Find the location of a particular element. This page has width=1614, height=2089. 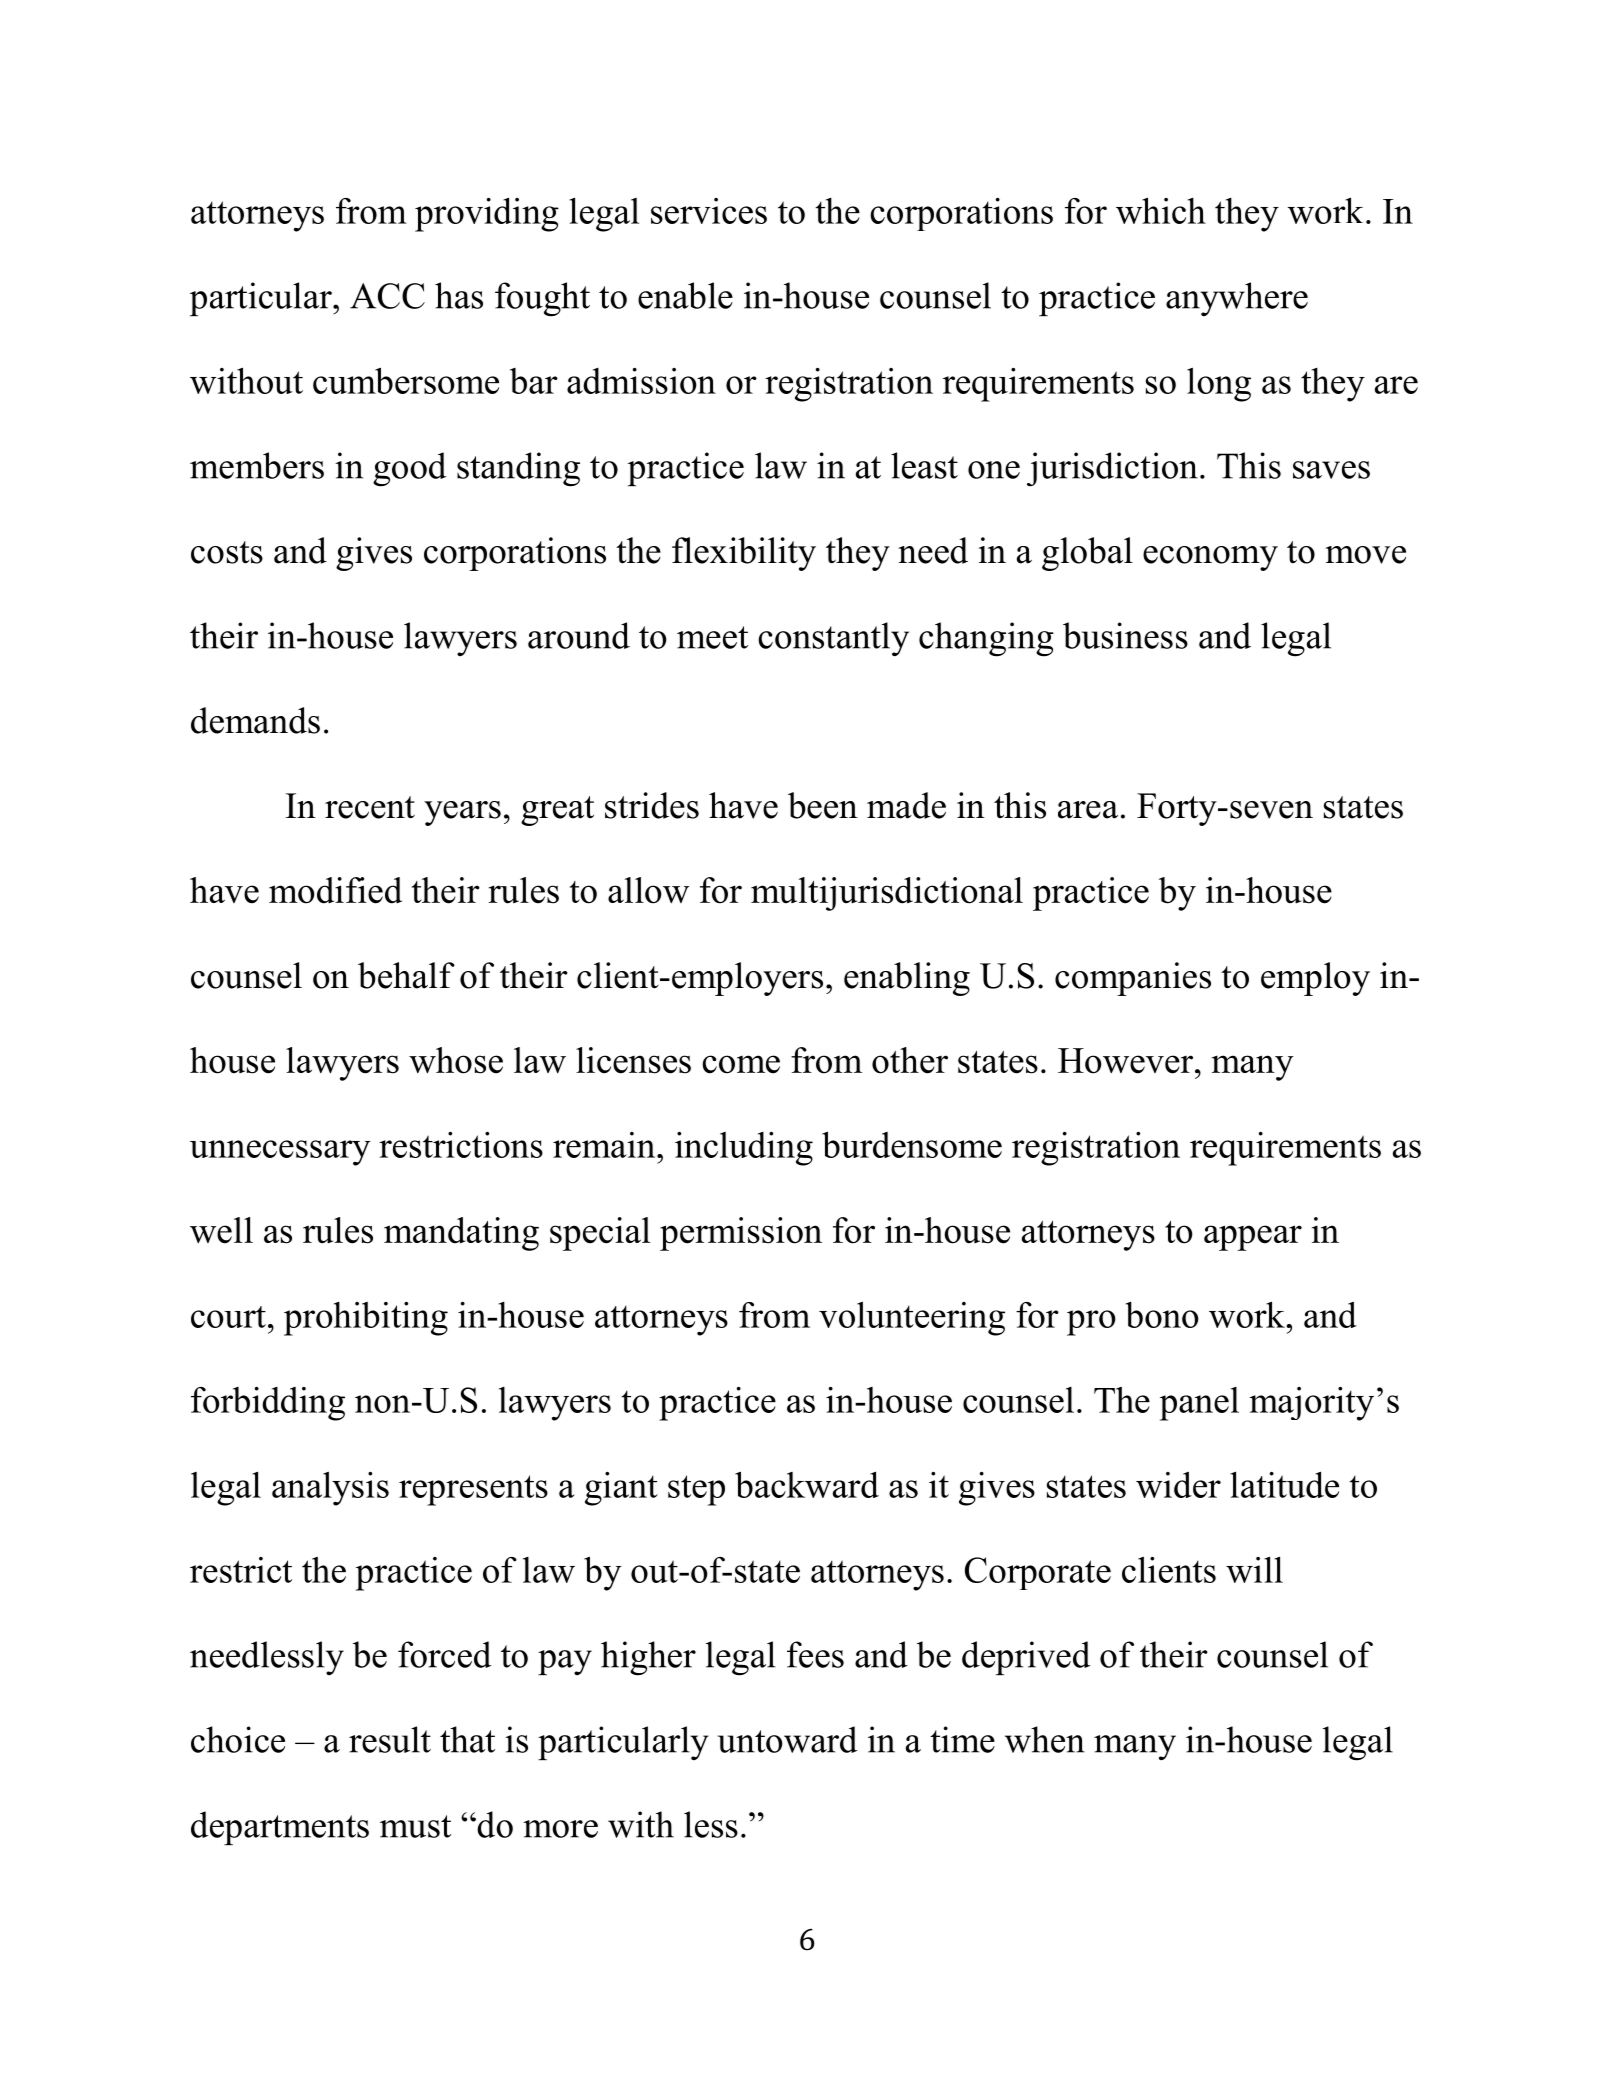

services is located at coordinates (709, 211).
